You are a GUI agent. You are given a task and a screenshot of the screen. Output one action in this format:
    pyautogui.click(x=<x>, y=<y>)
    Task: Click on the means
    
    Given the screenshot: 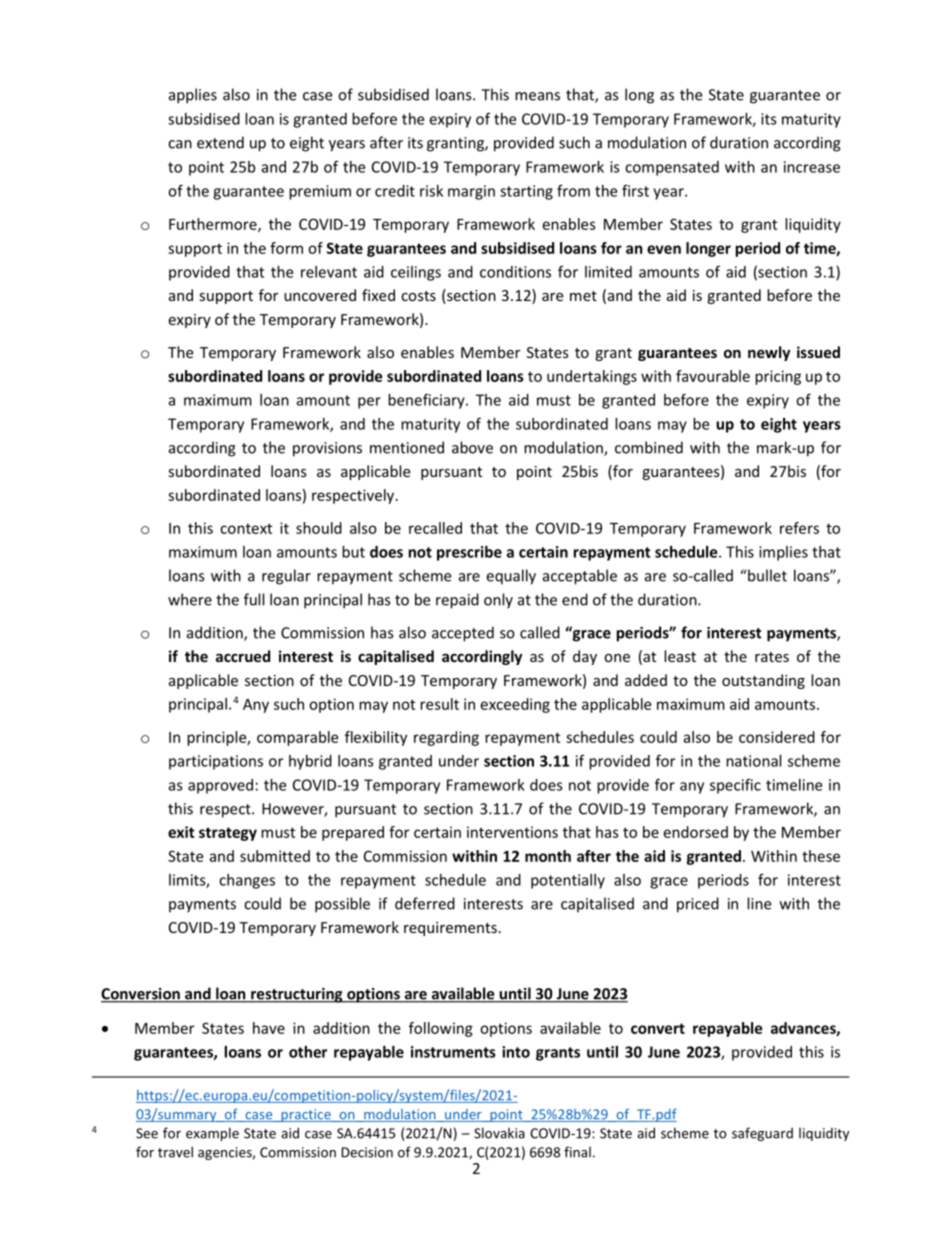 What is the action you would take?
    pyautogui.click(x=537, y=96)
